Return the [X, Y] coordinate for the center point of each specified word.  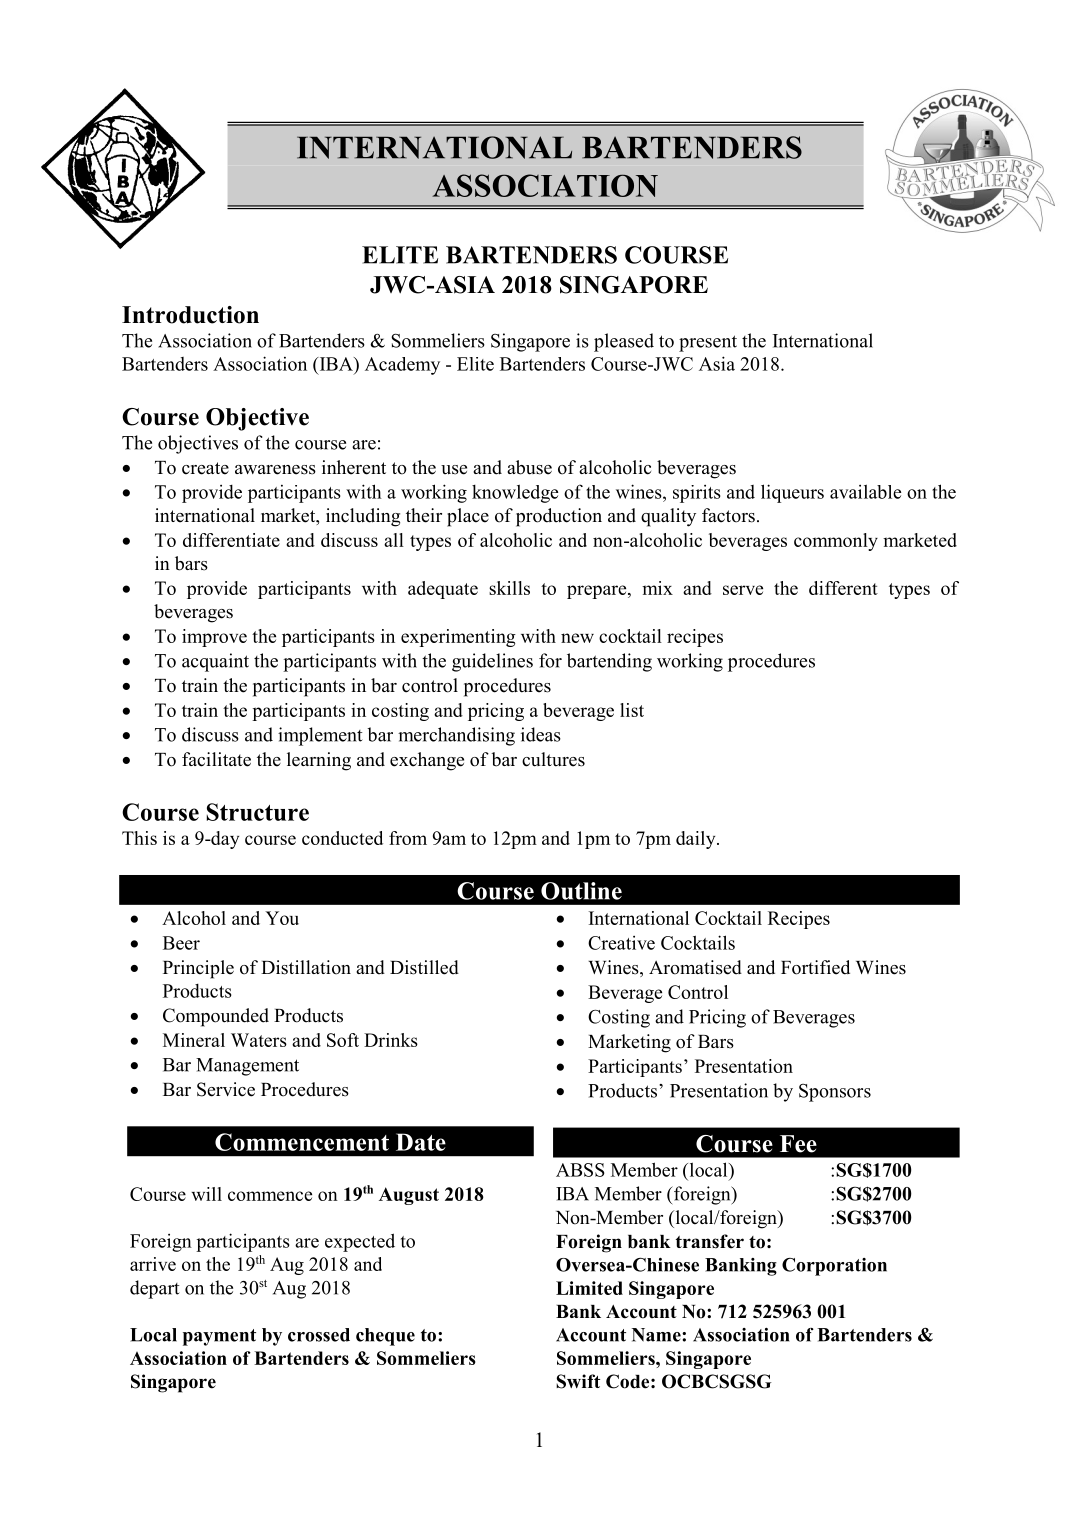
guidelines [492, 662]
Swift [578, 1381]
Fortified [815, 967]
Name [657, 1335]
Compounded [216, 1017]
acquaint [215, 662]
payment [219, 1337]
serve [743, 590]
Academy [402, 366]
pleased [624, 342]
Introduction [190, 315]
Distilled [424, 967]
